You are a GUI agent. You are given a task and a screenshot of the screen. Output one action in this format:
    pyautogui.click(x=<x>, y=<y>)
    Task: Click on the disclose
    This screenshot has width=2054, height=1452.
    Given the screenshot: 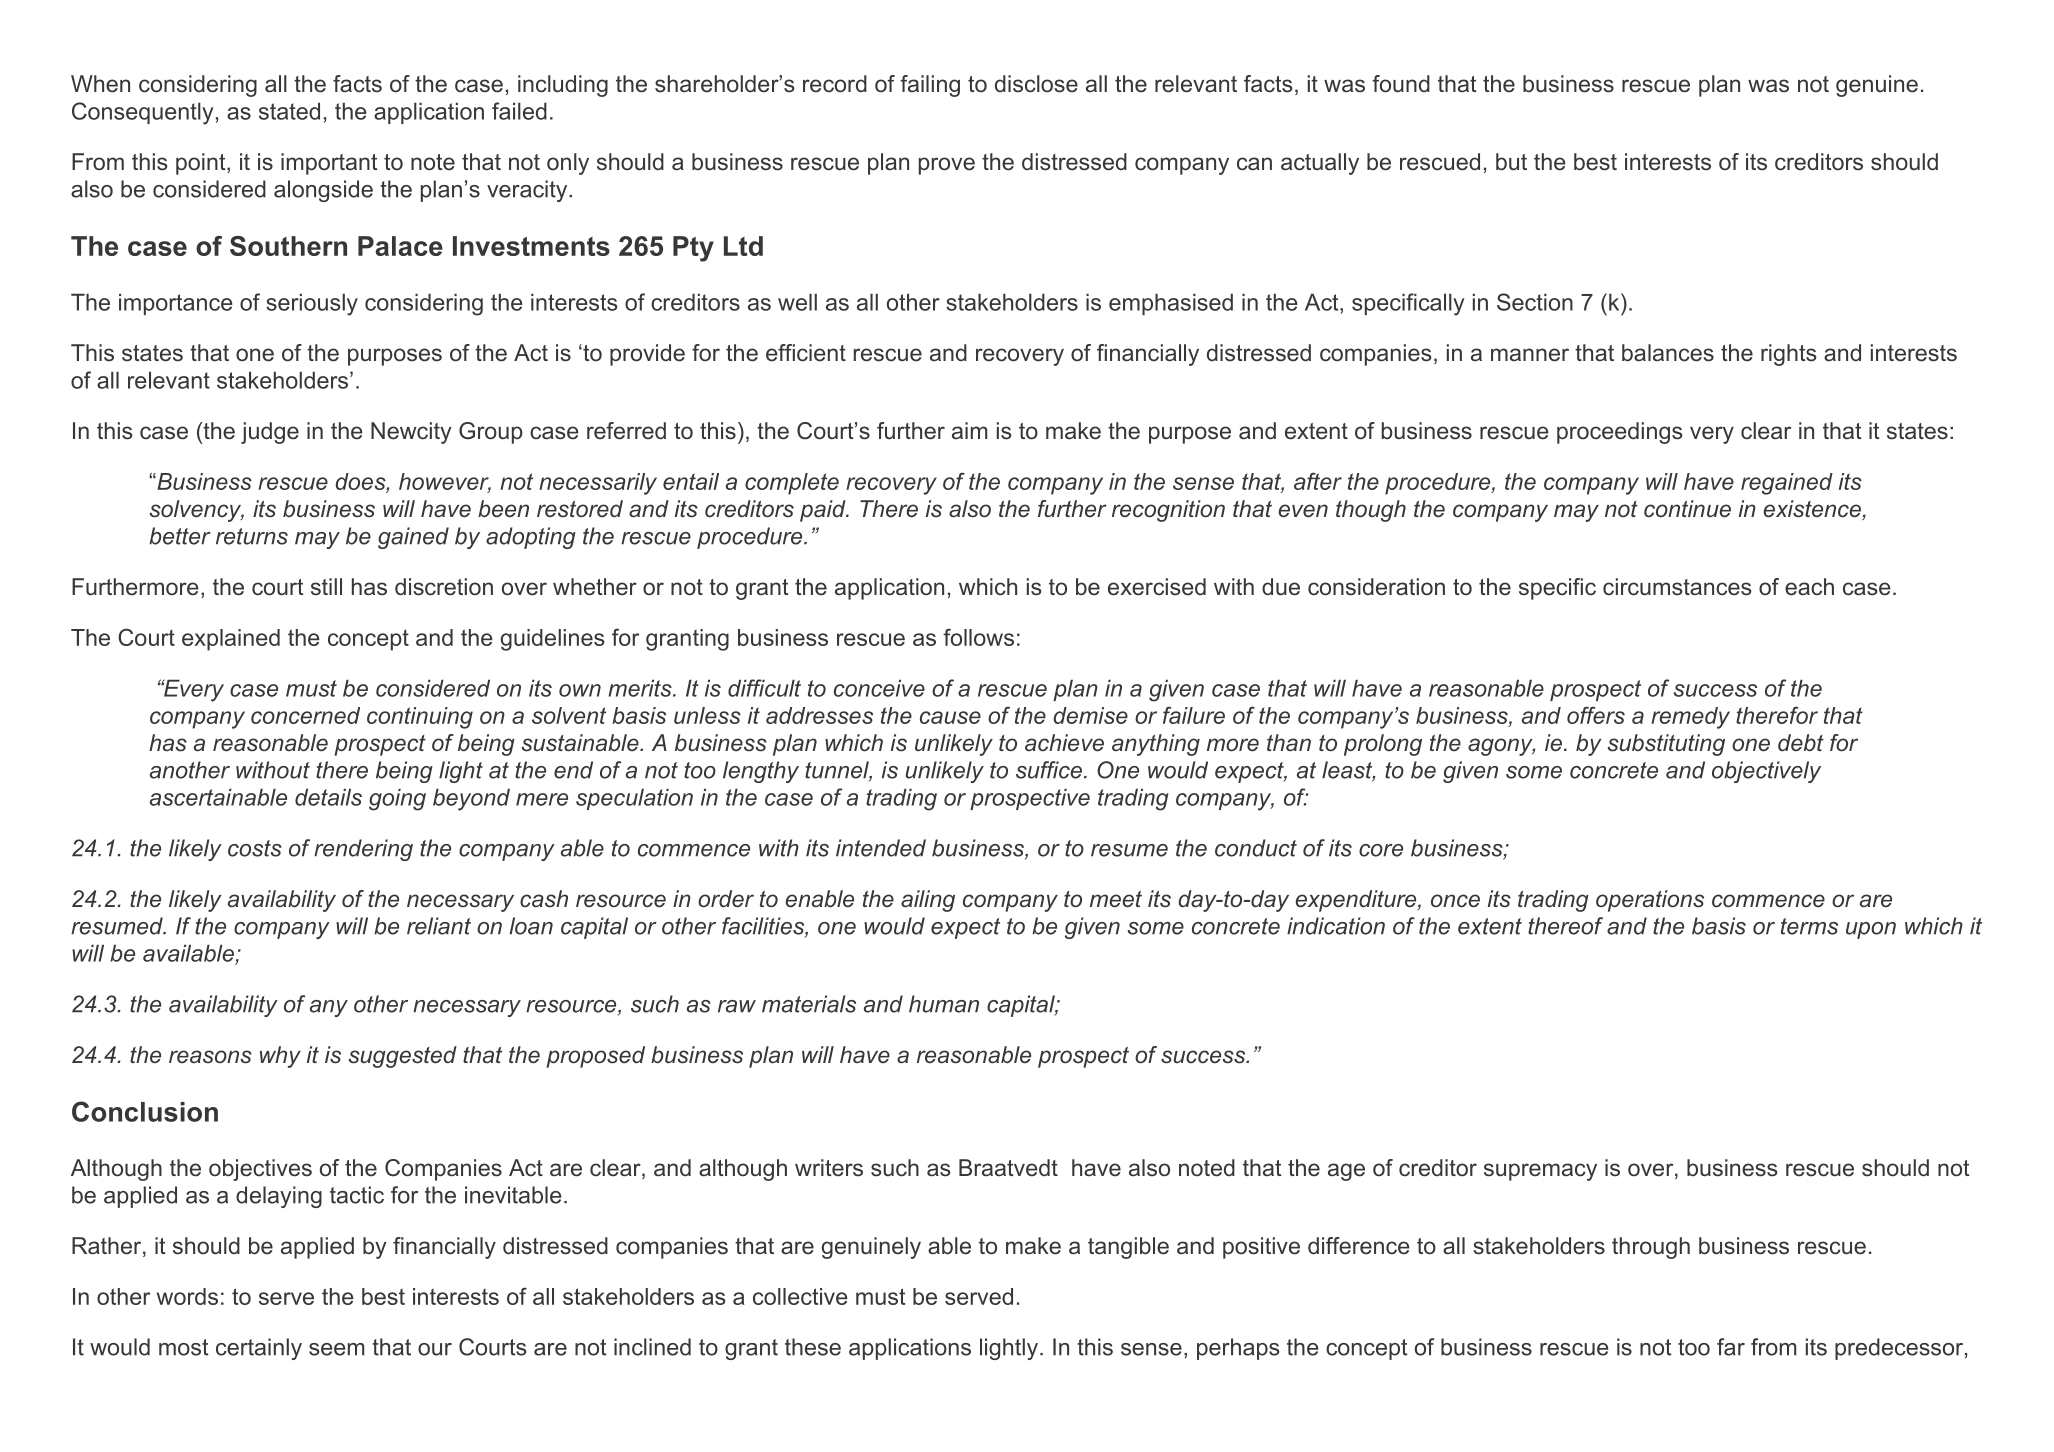 What is the action you would take?
    pyautogui.click(x=1036, y=84)
